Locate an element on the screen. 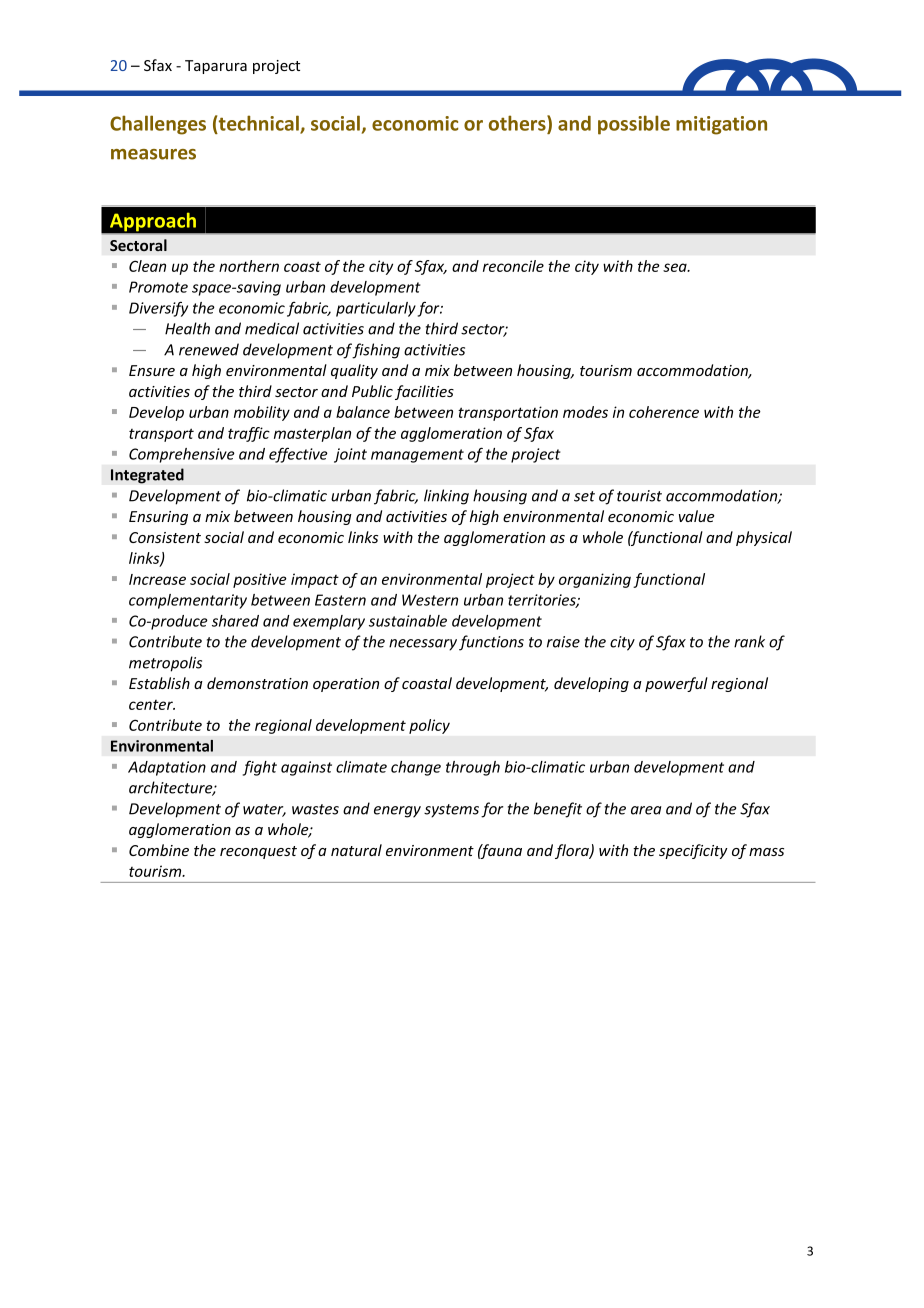 The width and height of the screenshot is (924, 1308). linking is located at coordinates (446, 497).
